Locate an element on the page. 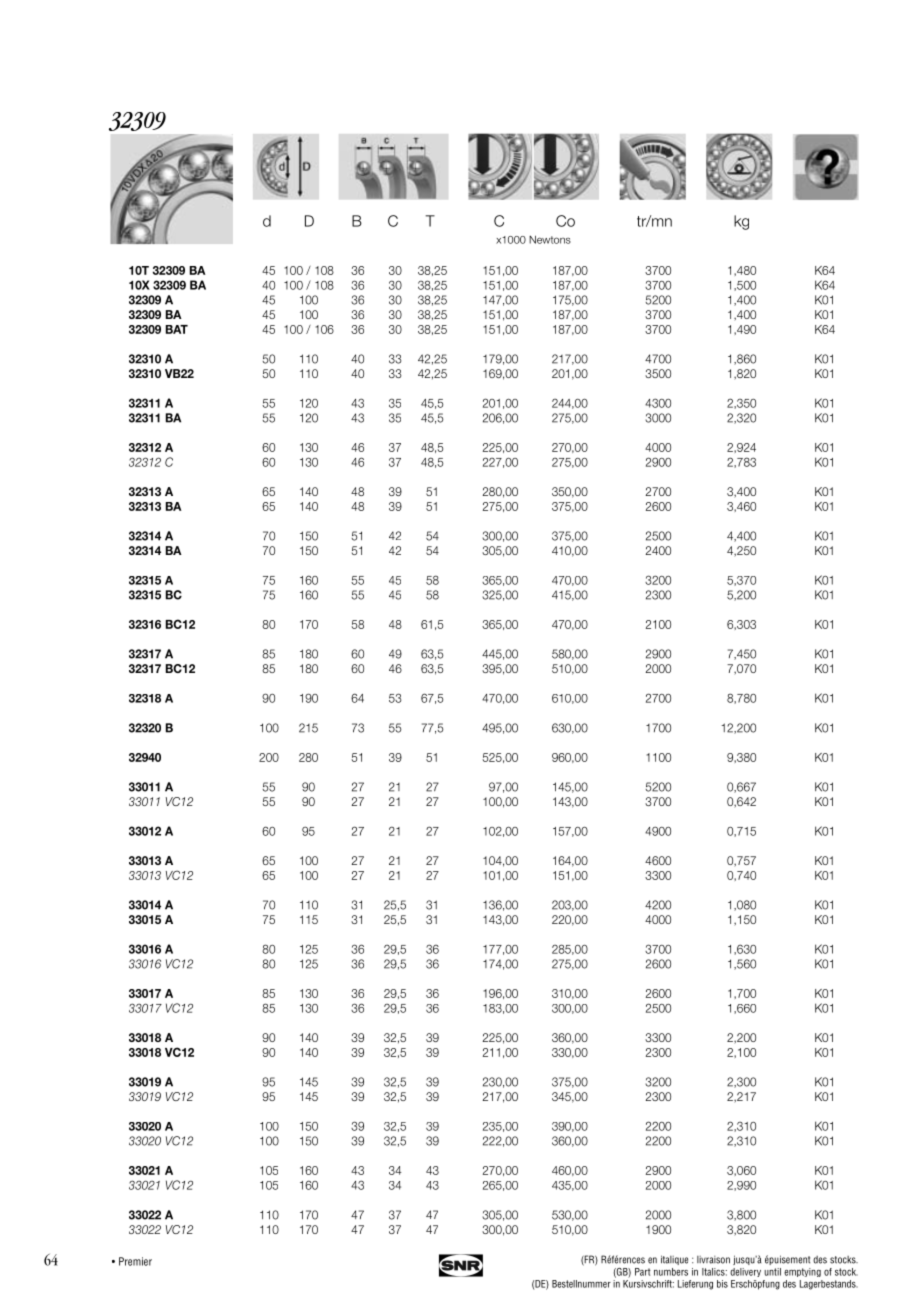  BAT is located at coordinates (177, 329).
